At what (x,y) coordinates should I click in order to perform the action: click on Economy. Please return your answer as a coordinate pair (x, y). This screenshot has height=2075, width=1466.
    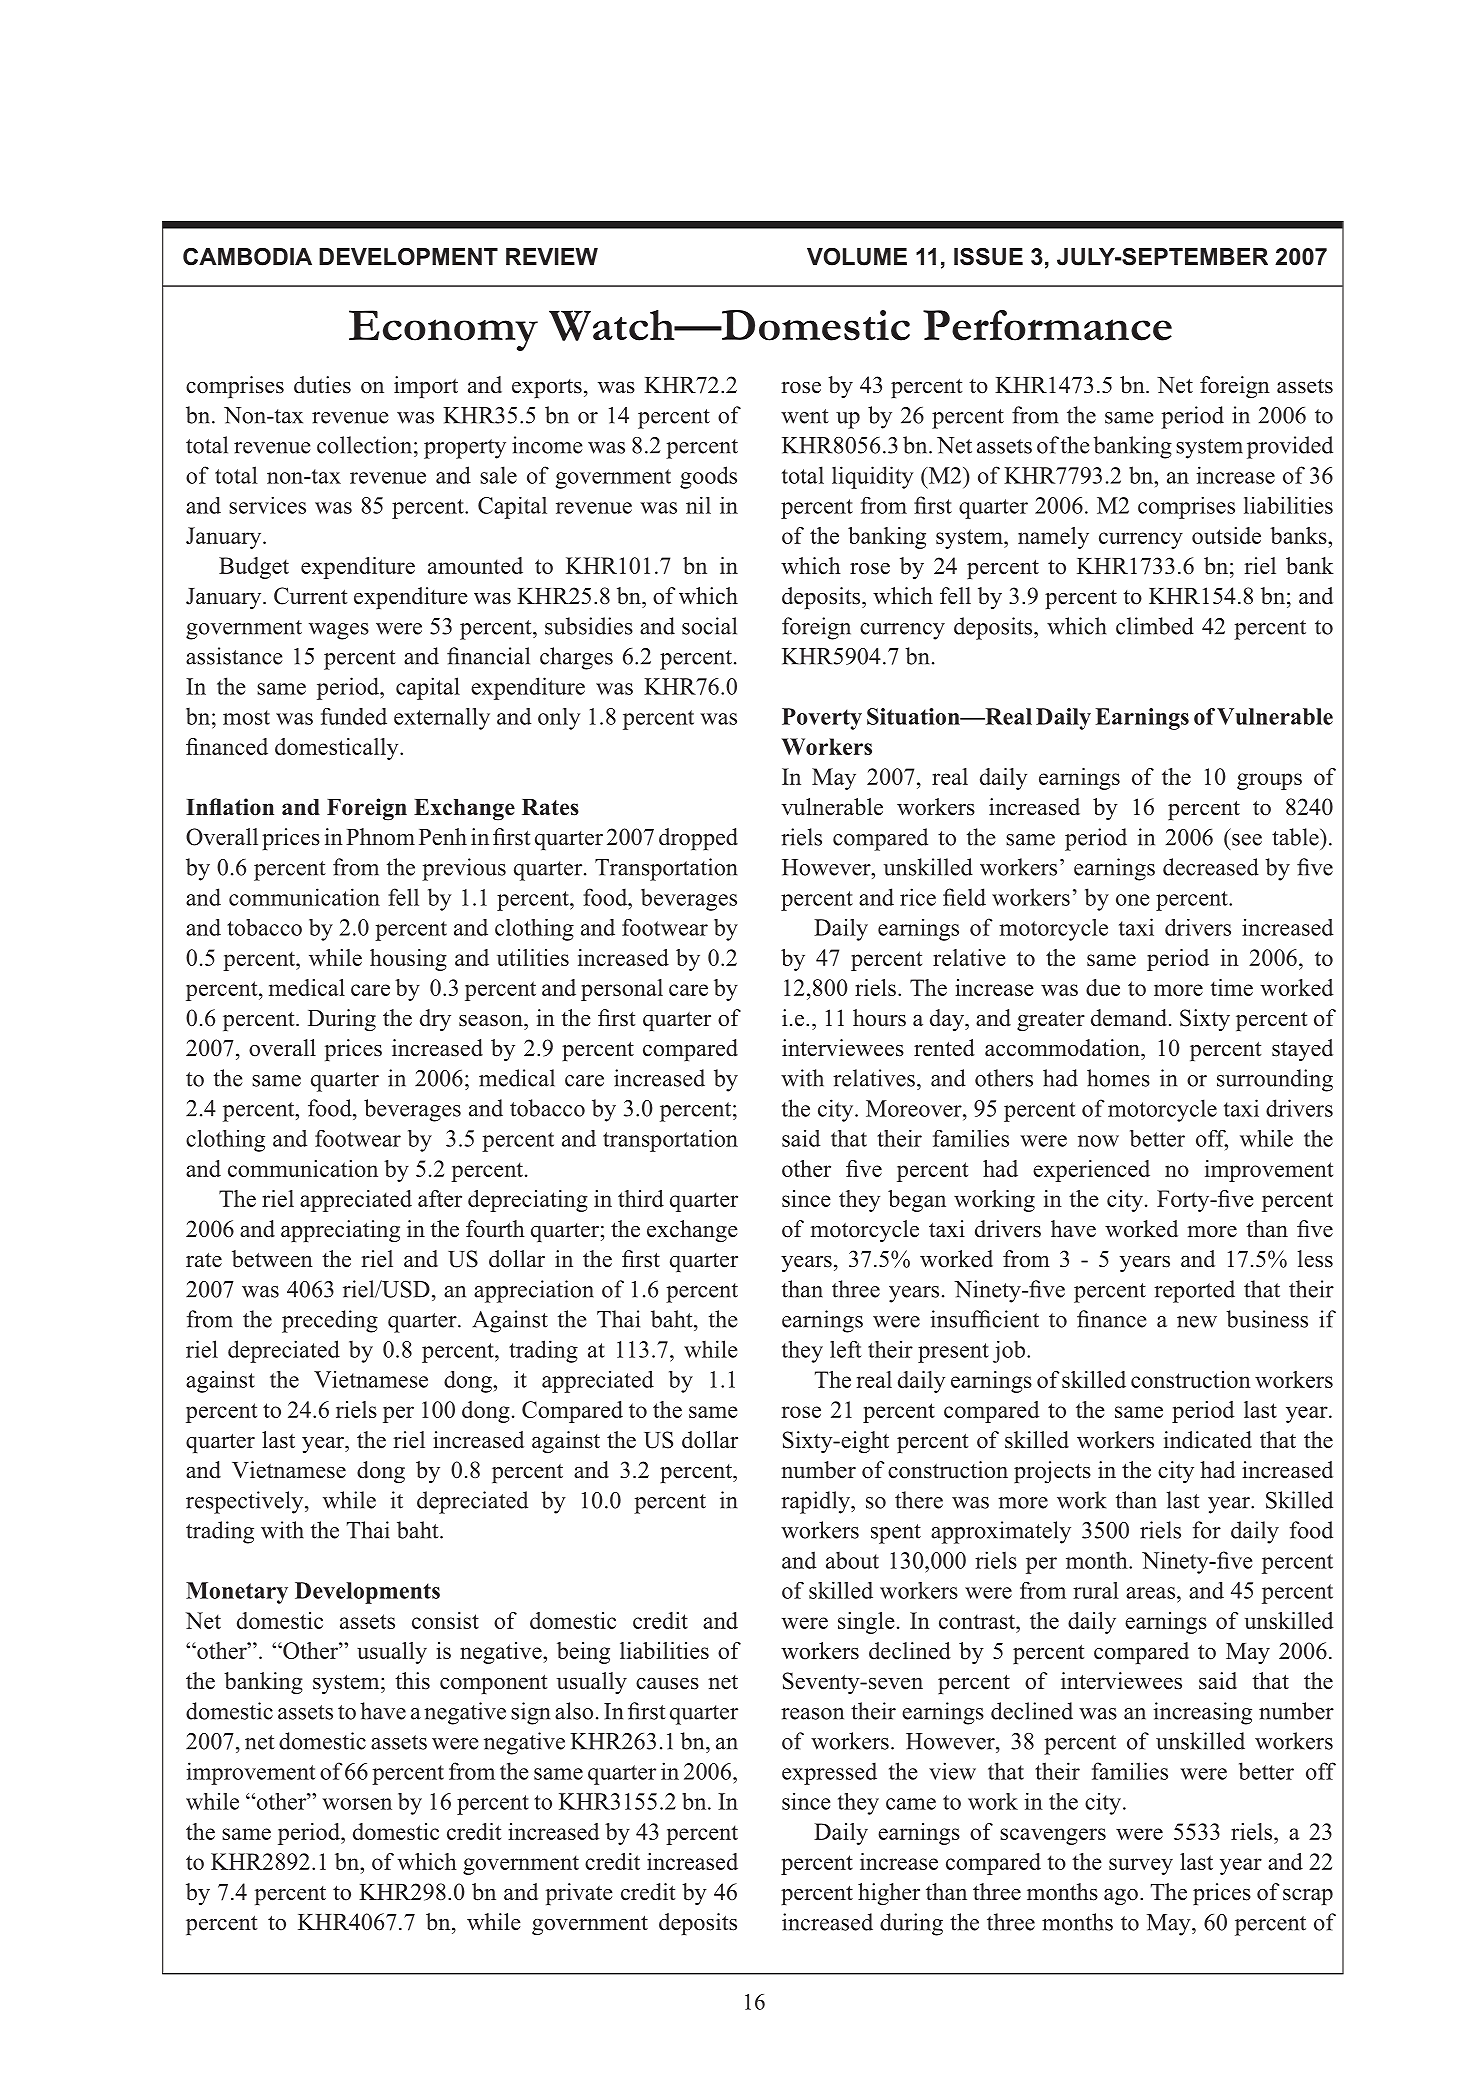
    Looking at the image, I should click on (443, 330).
